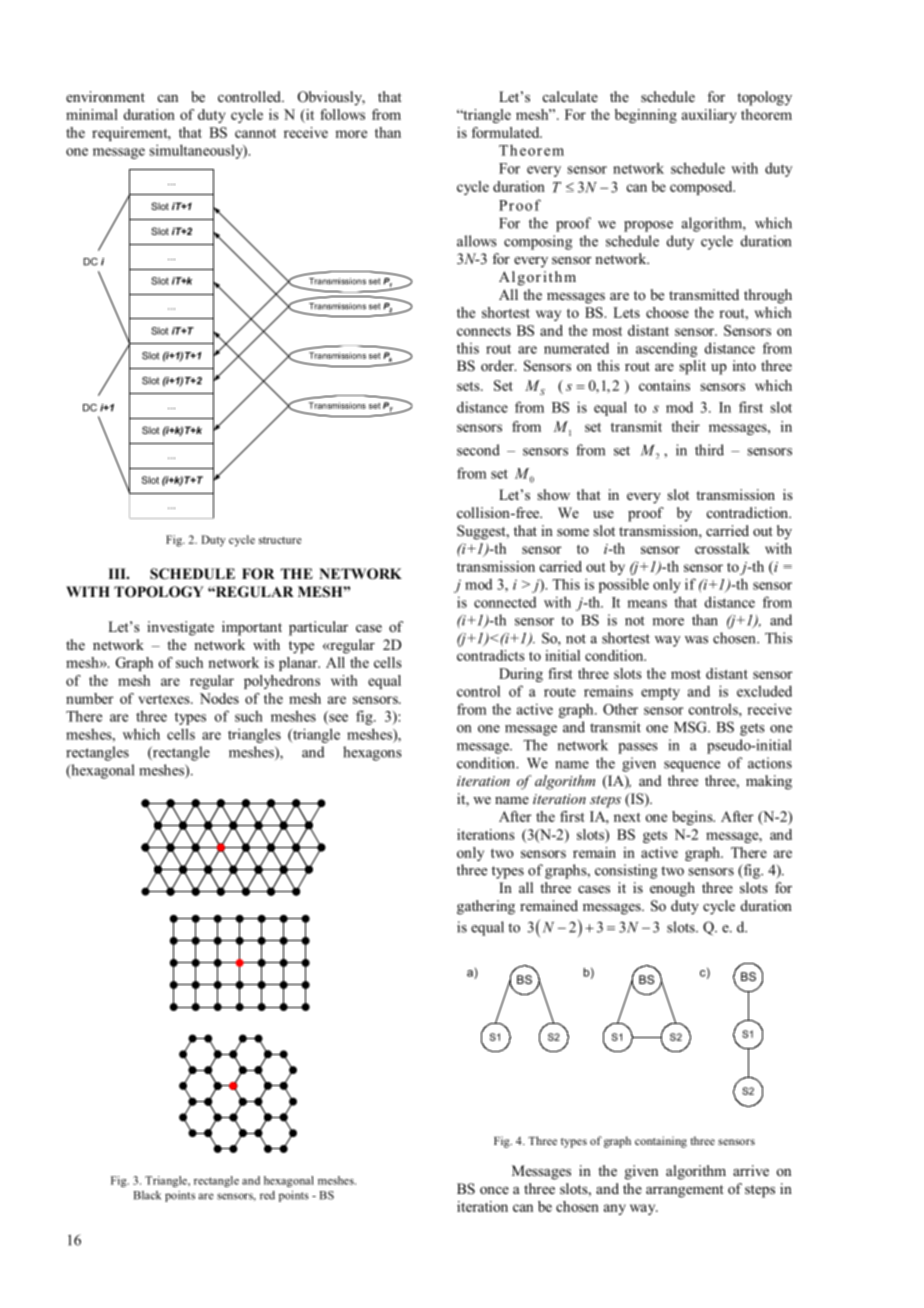 The height and width of the document is (1308, 924). Describe the element at coordinates (709, 450) in the document. I see `third` at that location.
